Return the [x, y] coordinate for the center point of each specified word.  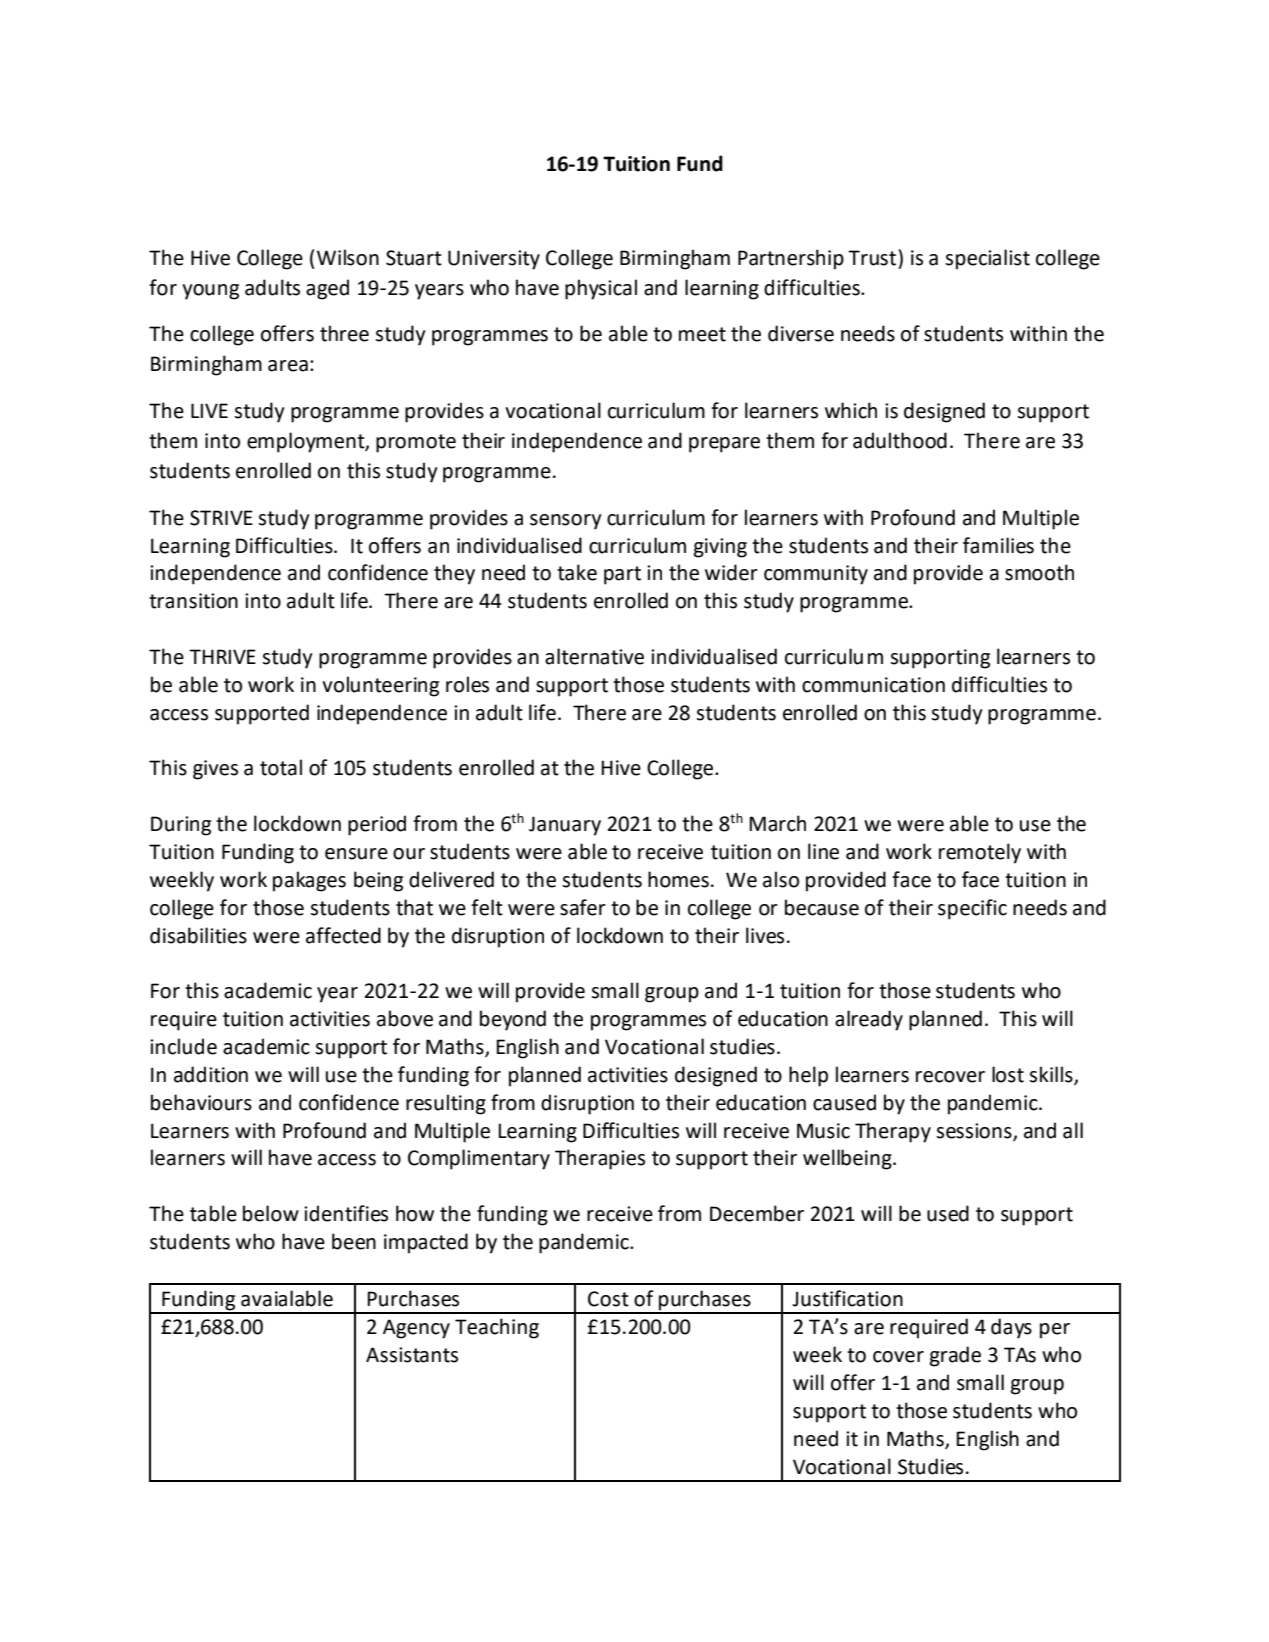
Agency [416, 1329]
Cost [608, 1299]
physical [601, 289]
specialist [987, 259]
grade [955, 1356]
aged [327, 289]
